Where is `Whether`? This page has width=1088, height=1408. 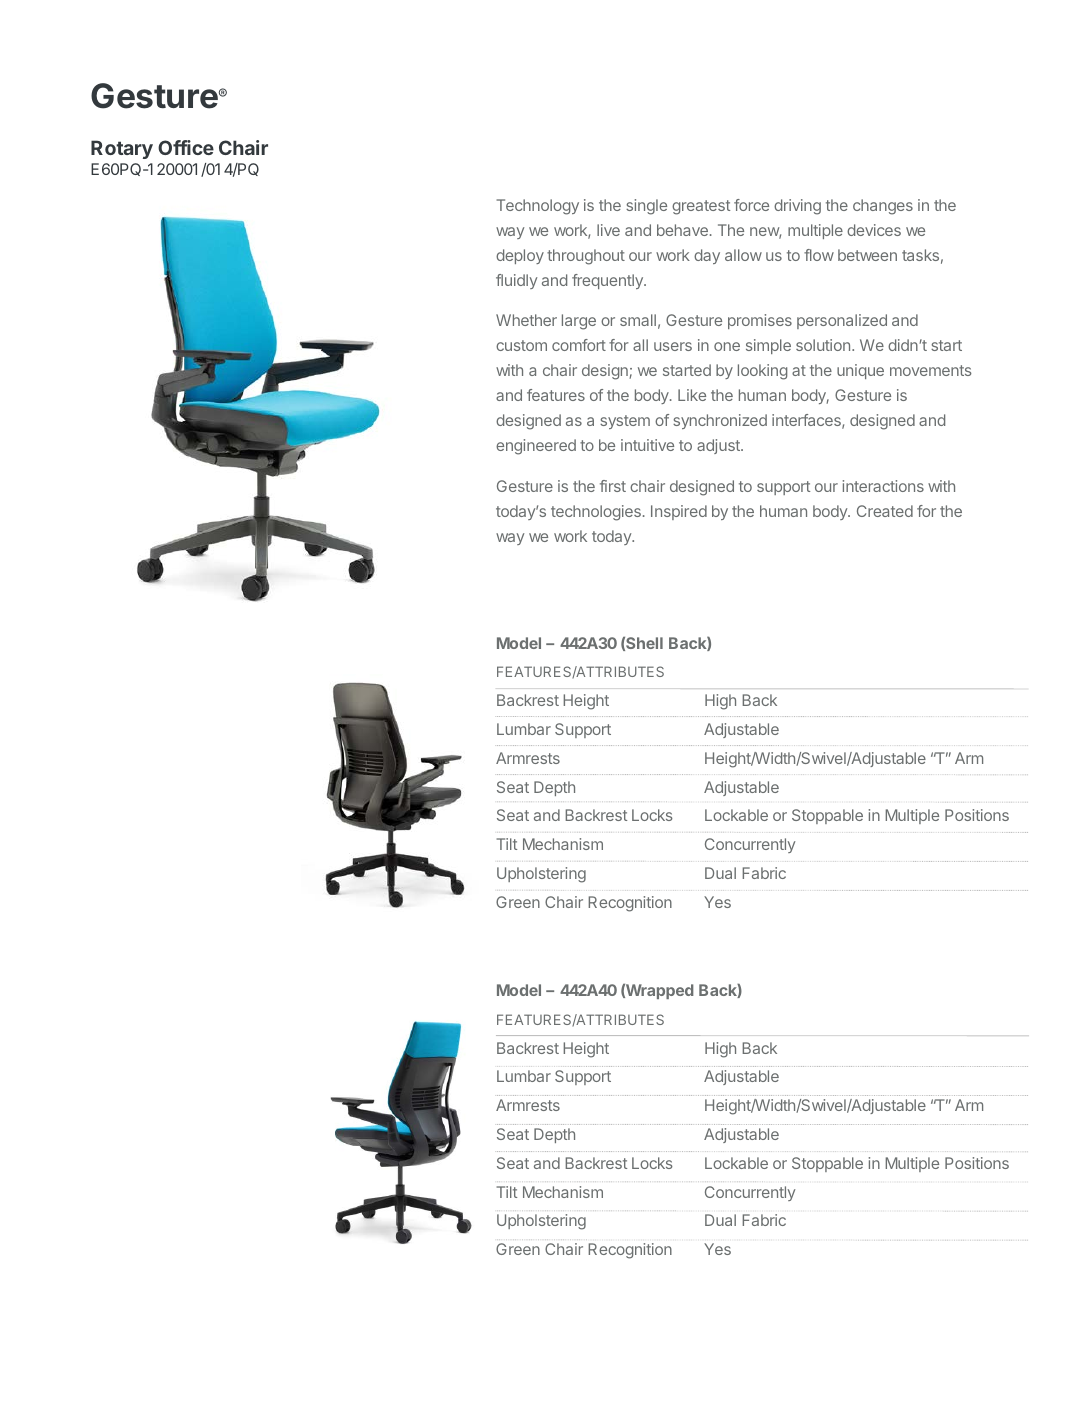
Whether is located at coordinates (526, 320).
